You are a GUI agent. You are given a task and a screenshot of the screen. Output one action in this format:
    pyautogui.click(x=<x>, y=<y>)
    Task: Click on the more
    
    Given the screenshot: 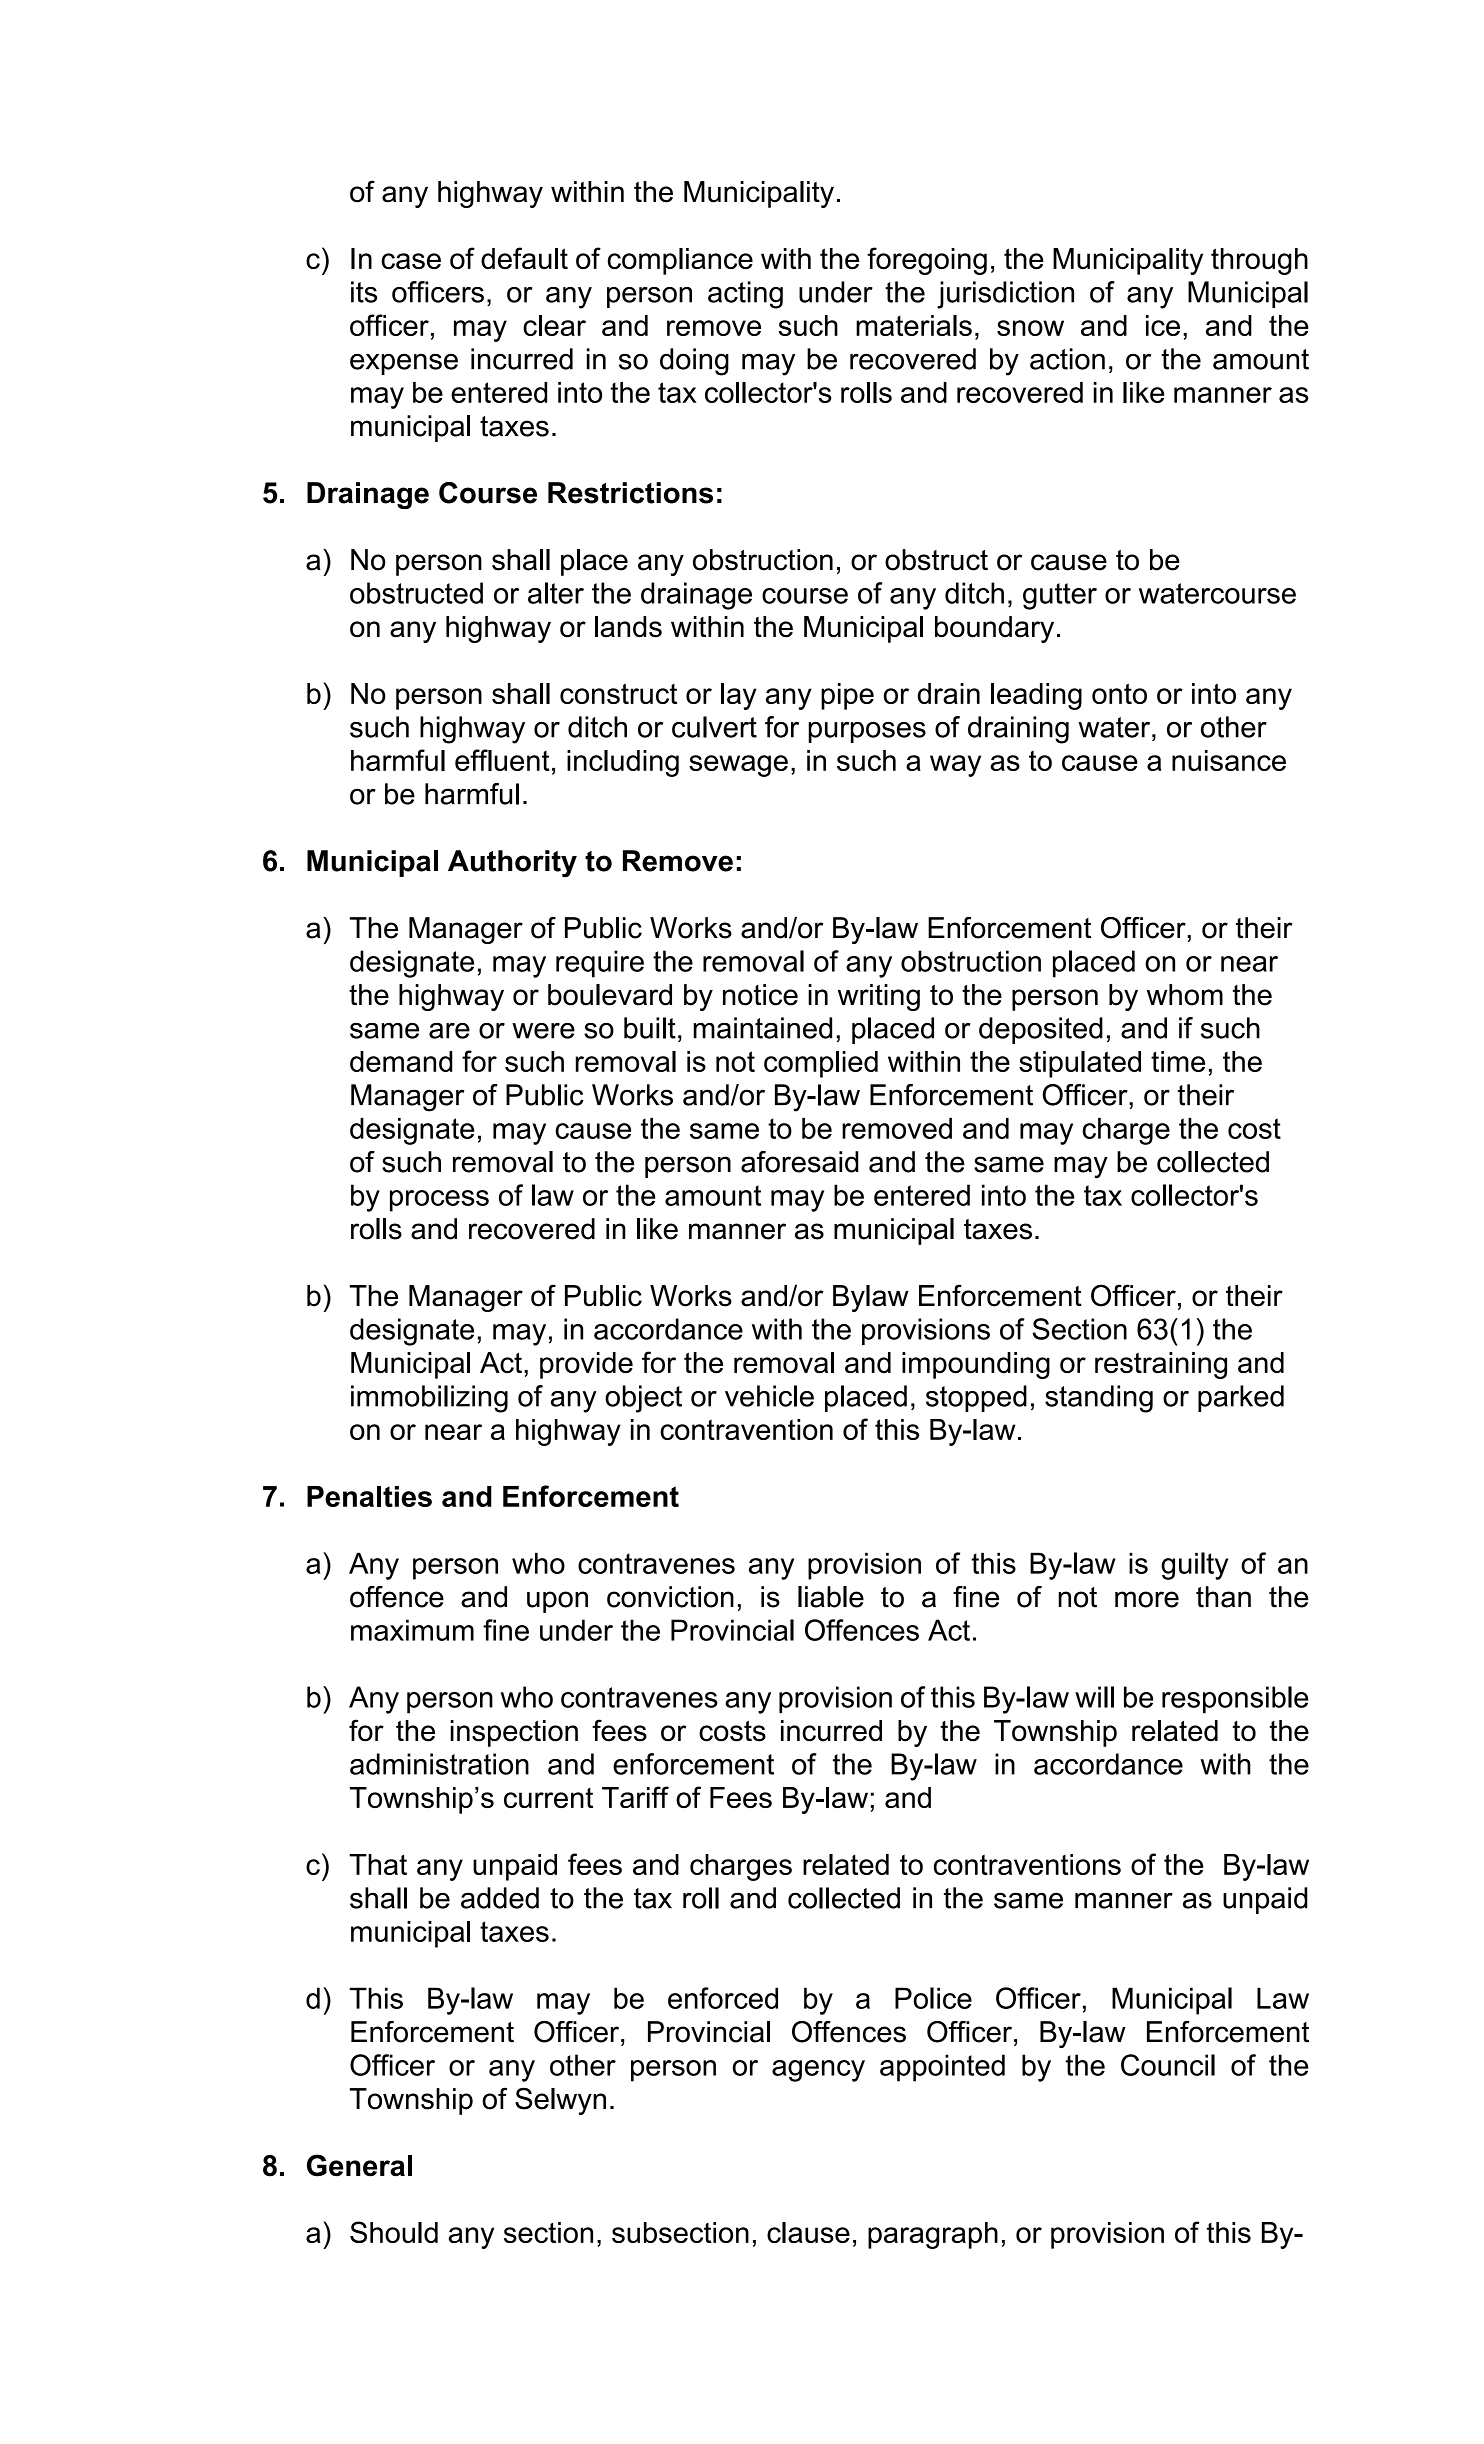 What is the action you would take?
    pyautogui.click(x=1147, y=1599)
